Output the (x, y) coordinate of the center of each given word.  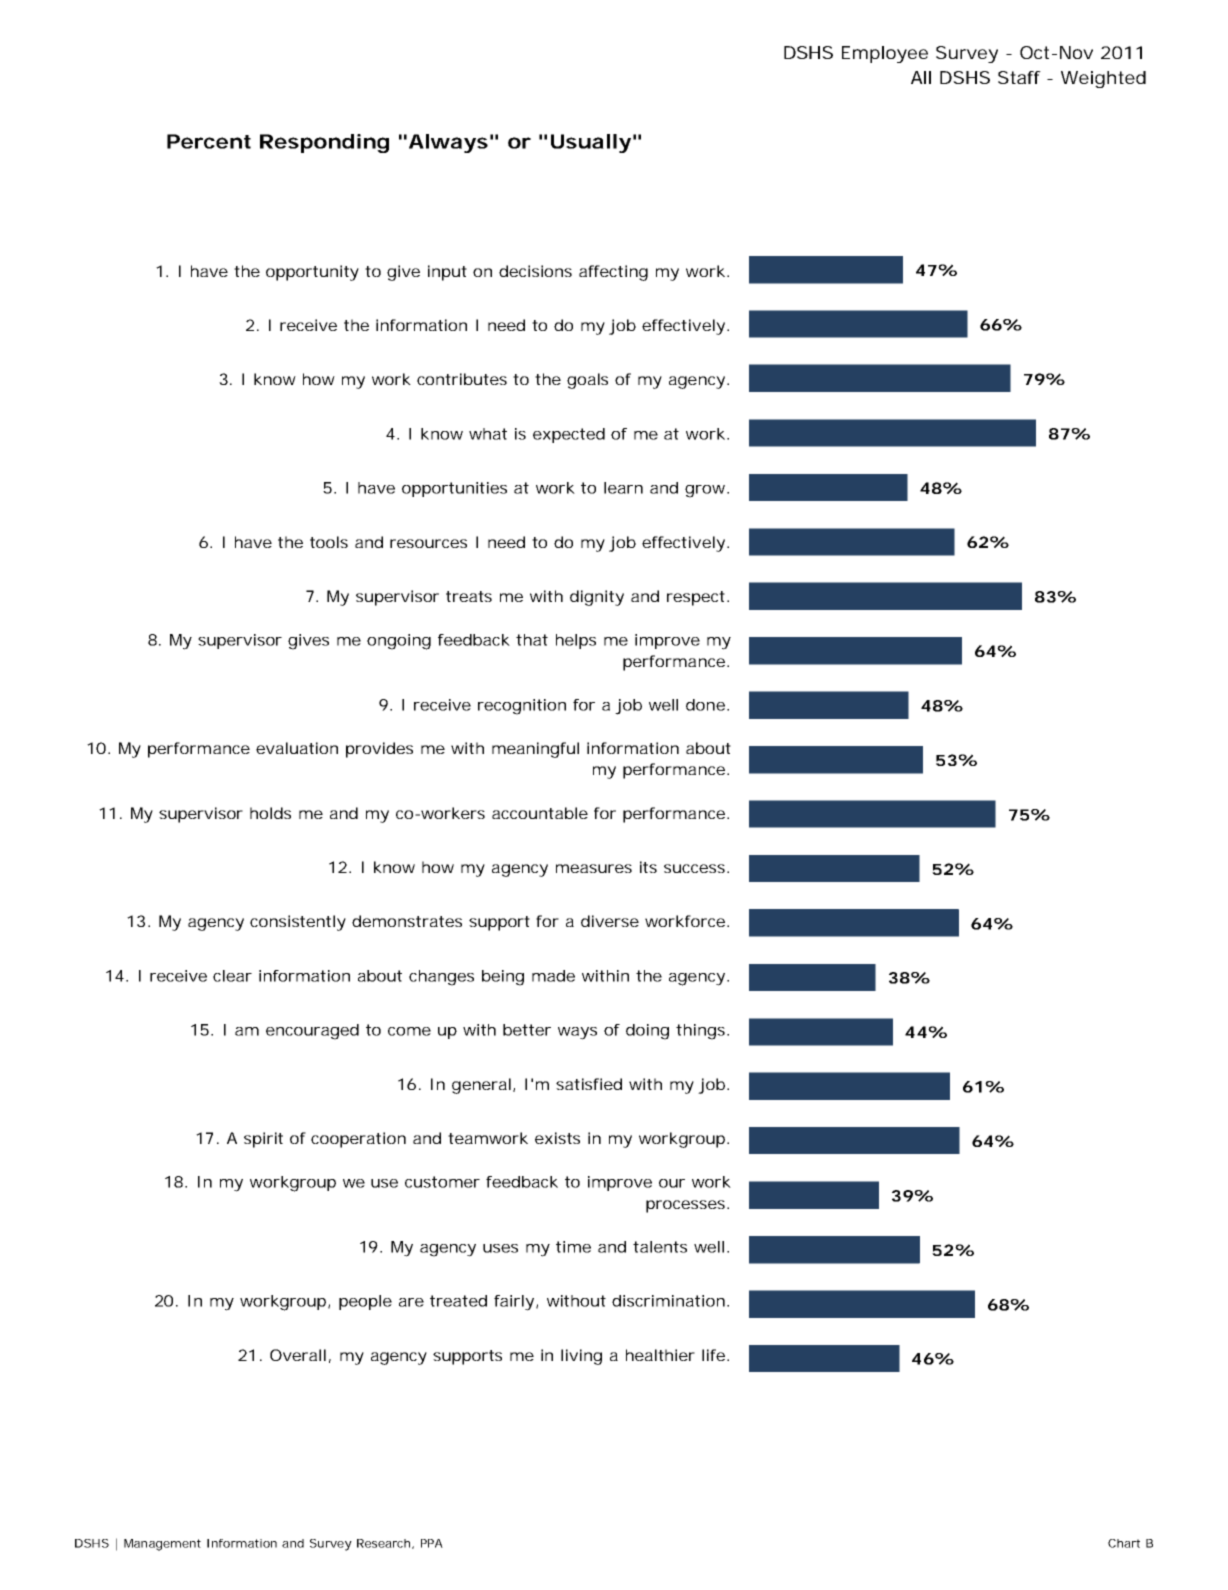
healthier (660, 1355)
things (700, 1032)
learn (623, 488)
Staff (1019, 77)
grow (707, 491)
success (694, 868)
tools (329, 542)
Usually (591, 143)
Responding (324, 143)
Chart (1124, 1543)
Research (383, 1543)
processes (685, 1206)
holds (270, 813)
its (648, 867)
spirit (263, 1140)
